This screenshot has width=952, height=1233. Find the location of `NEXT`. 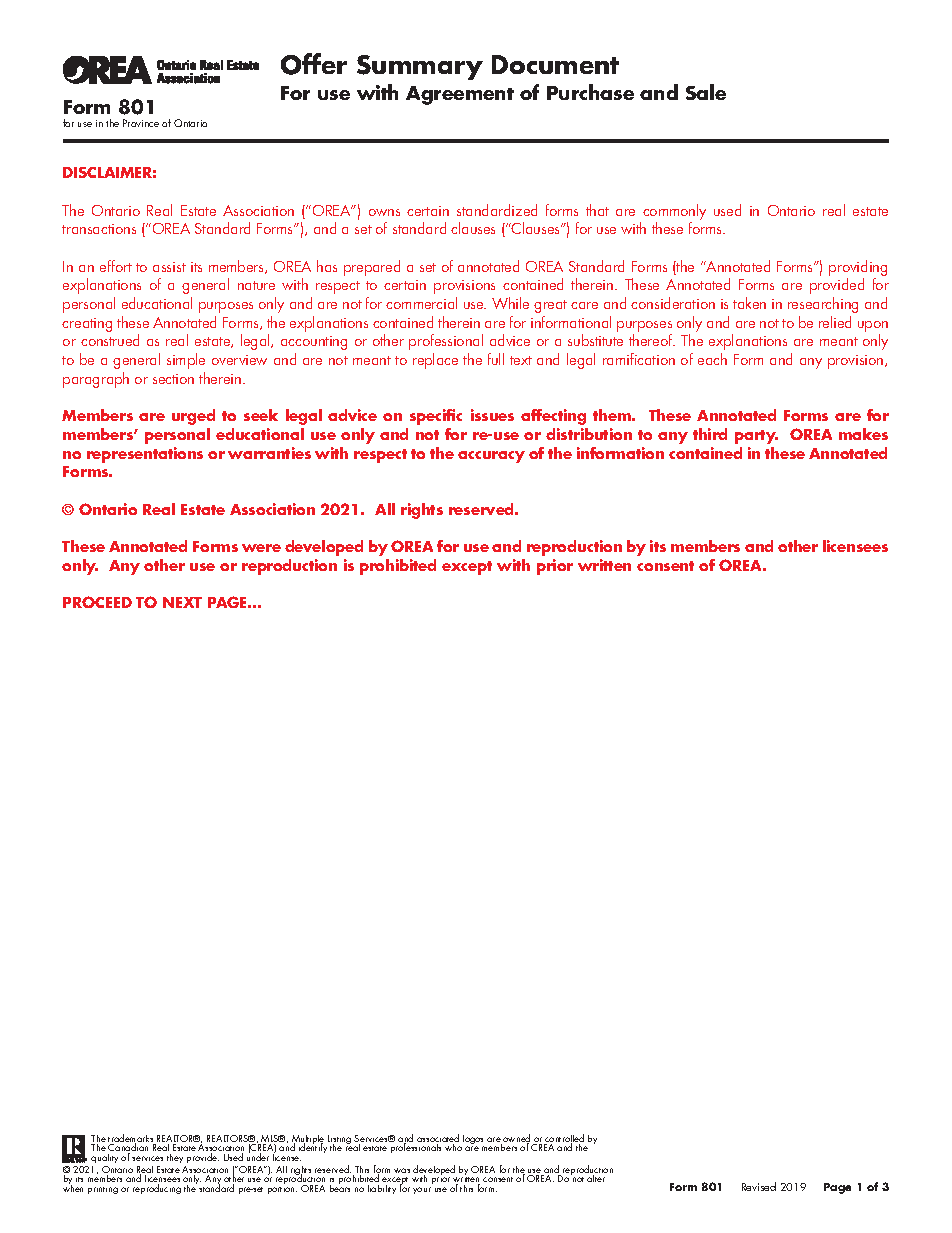

NEXT is located at coordinates (182, 602).
